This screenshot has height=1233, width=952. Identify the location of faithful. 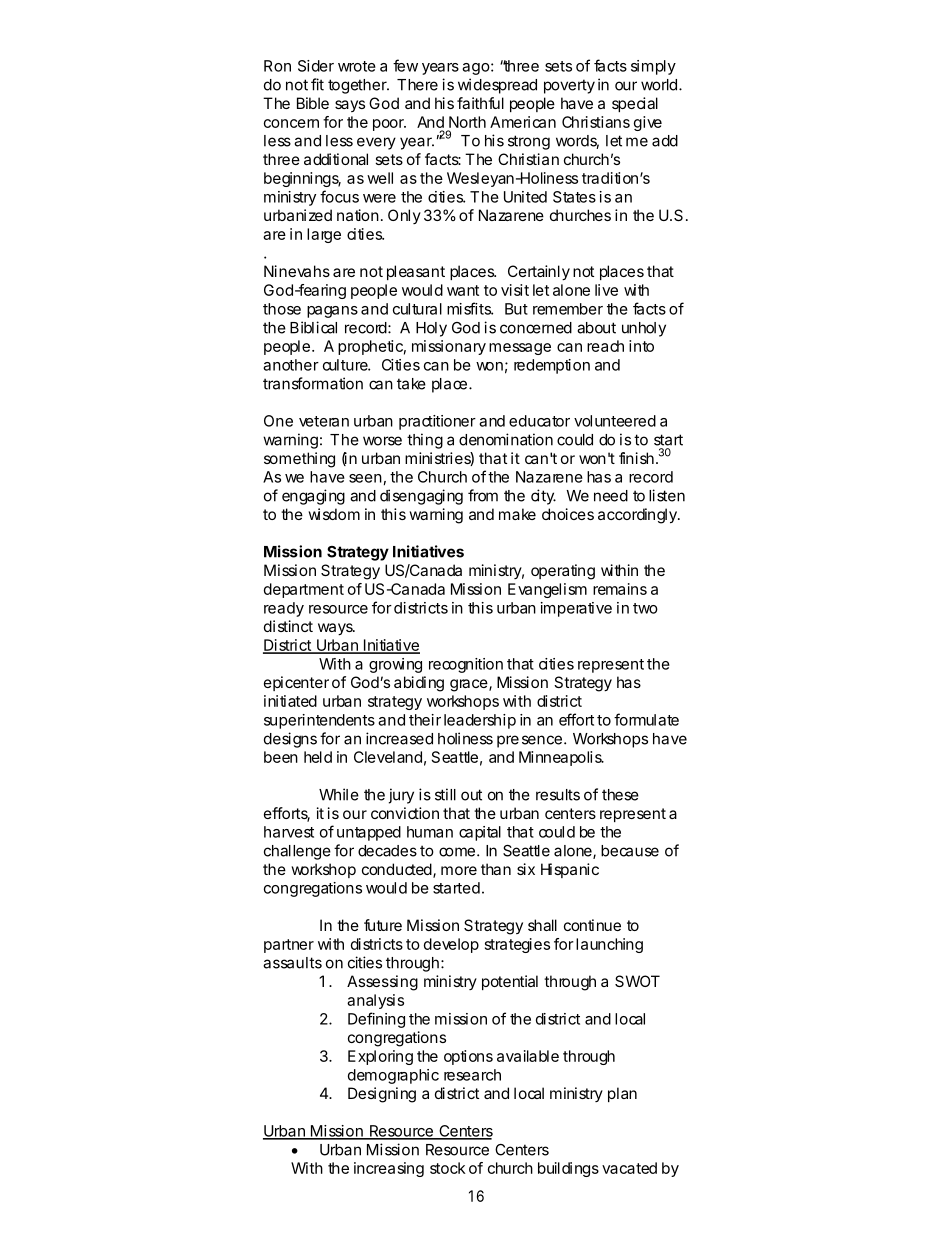
(480, 103).
